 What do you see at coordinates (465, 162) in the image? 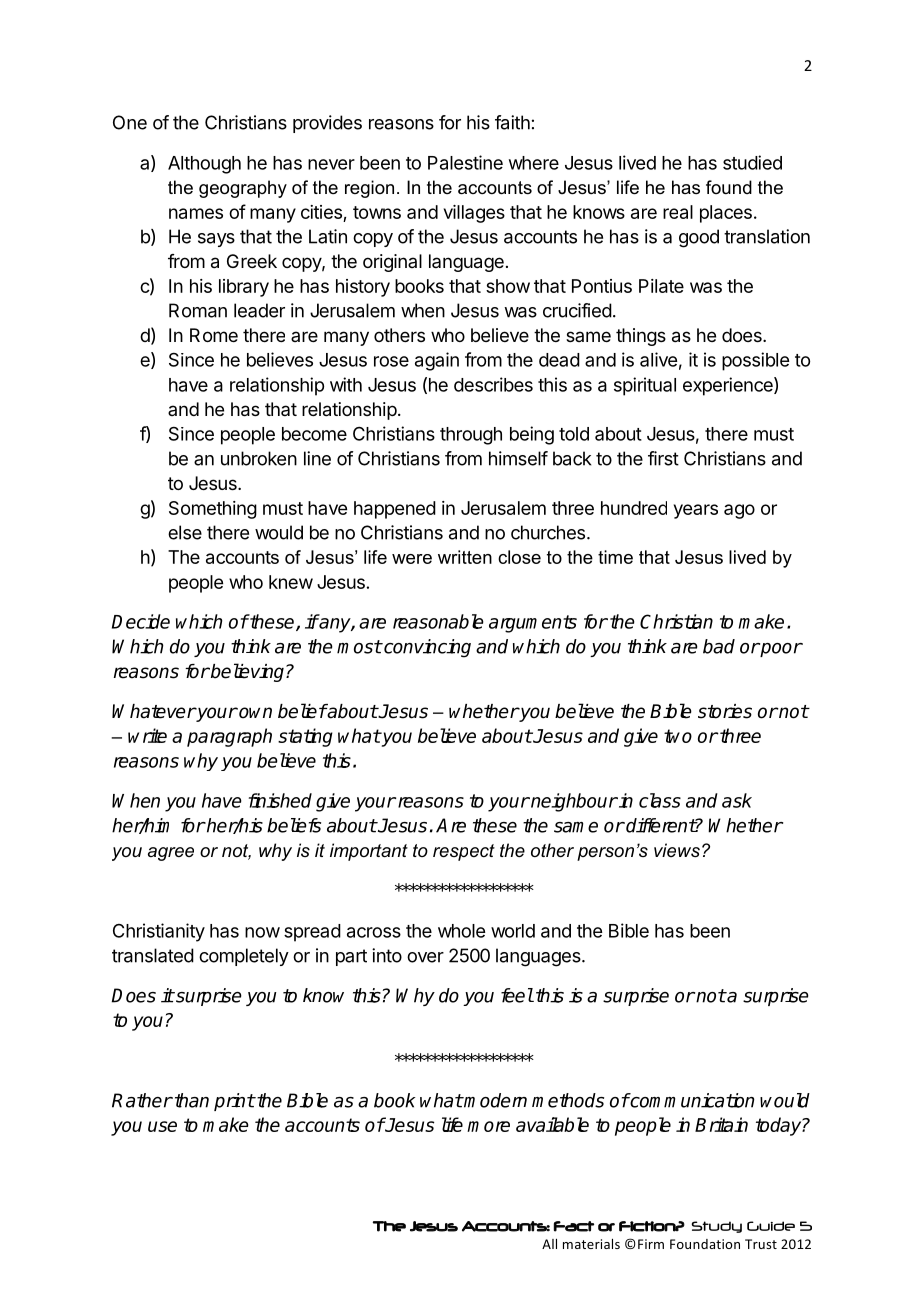
I see `Palestine` at bounding box center [465, 162].
